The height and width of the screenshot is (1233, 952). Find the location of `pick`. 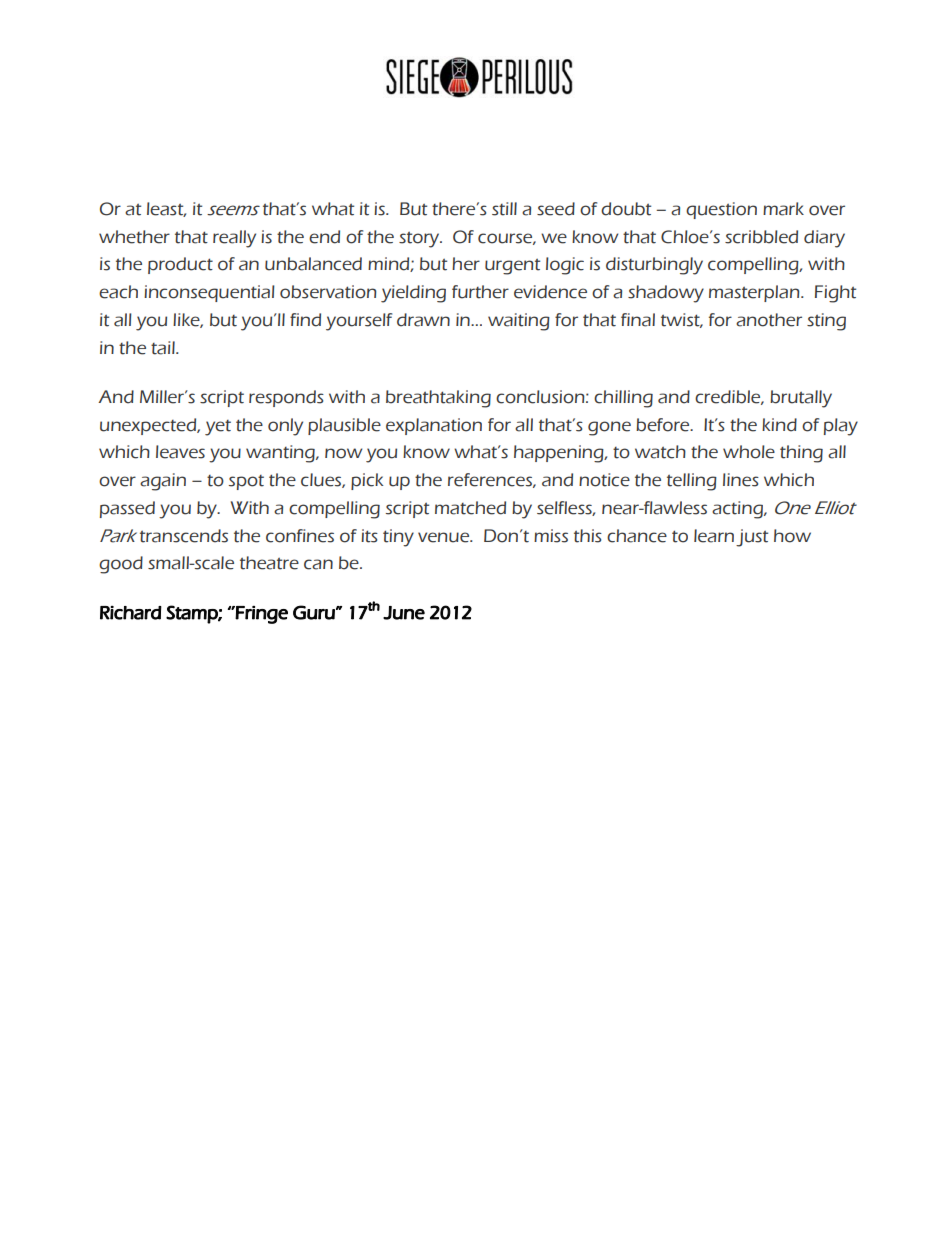

pick is located at coordinates (367, 481).
